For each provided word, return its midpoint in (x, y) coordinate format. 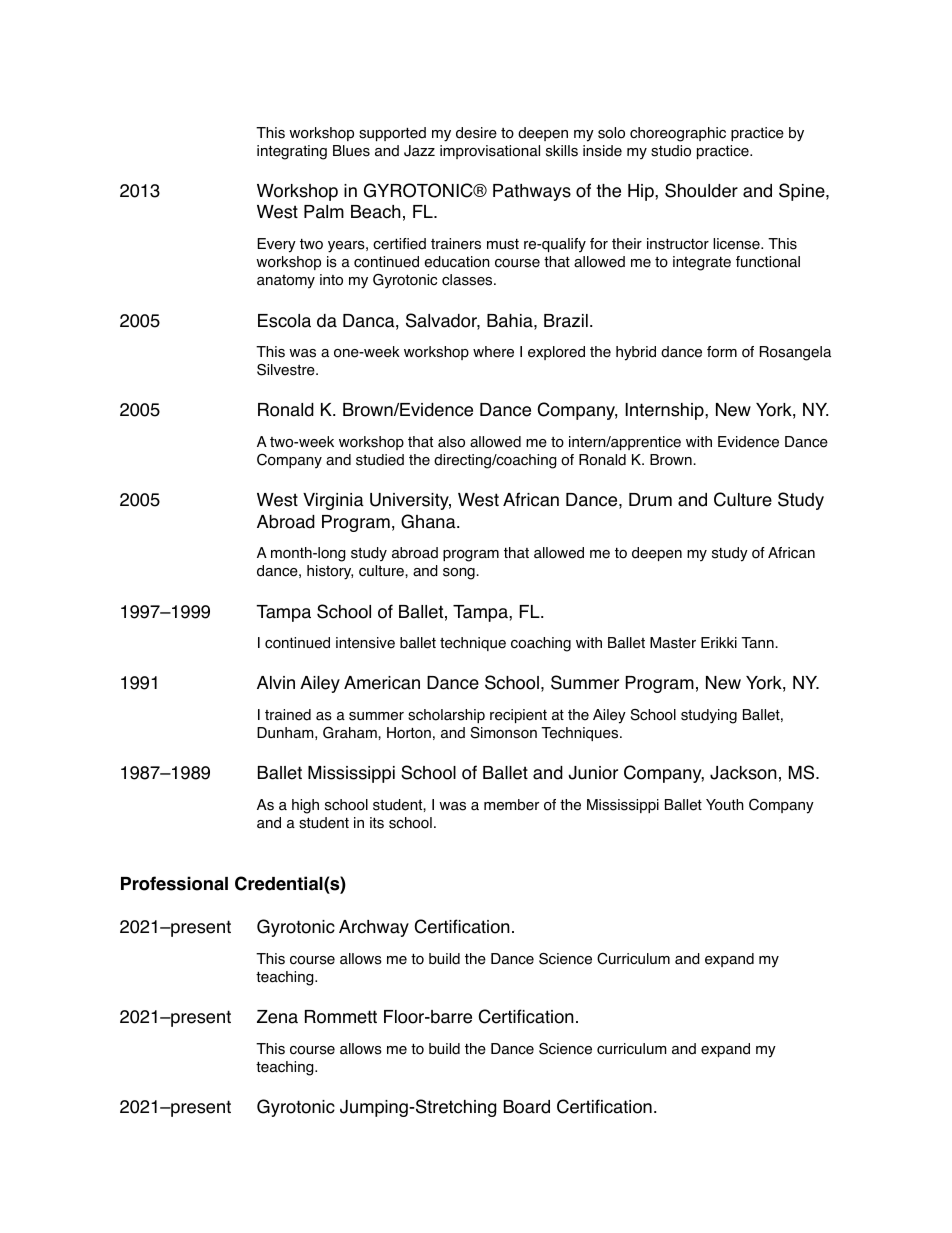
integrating (292, 152)
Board (527, 1107)
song (460, 574)
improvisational (490, 152)
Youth (725, 805)
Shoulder (701, 190)
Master (673, 643)
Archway (374, 928)
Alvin (276, 682)
